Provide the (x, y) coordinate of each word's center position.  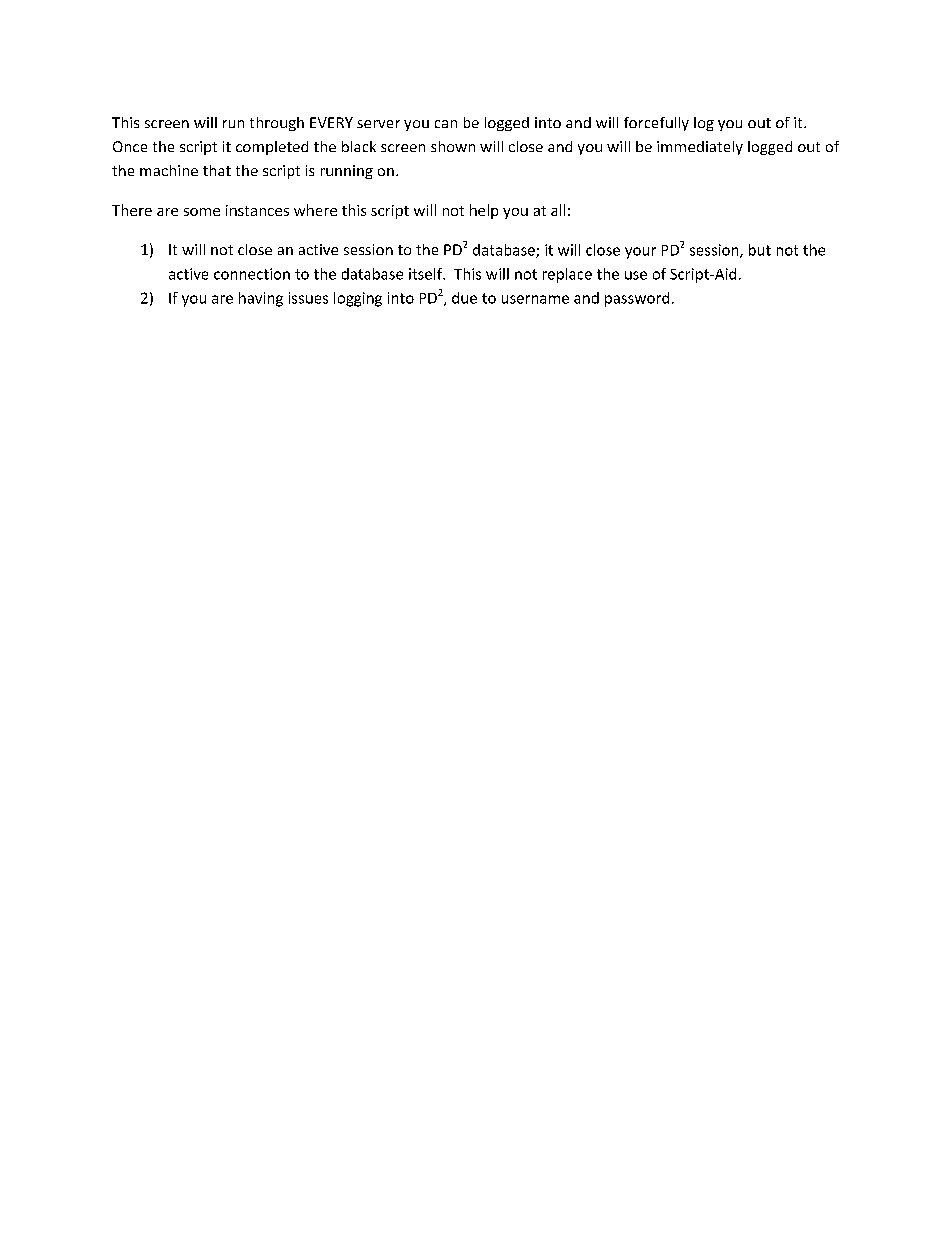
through (277, 124)
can (446, 124)
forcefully (656, 124)
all (558, 210)
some (202, 212)
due (464, 298)
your (640, 253)
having (261, 299)
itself (427, 274)
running (347, 172)
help (484, 211)
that (217, 170)
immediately (700, 148)
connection (252, 274)
